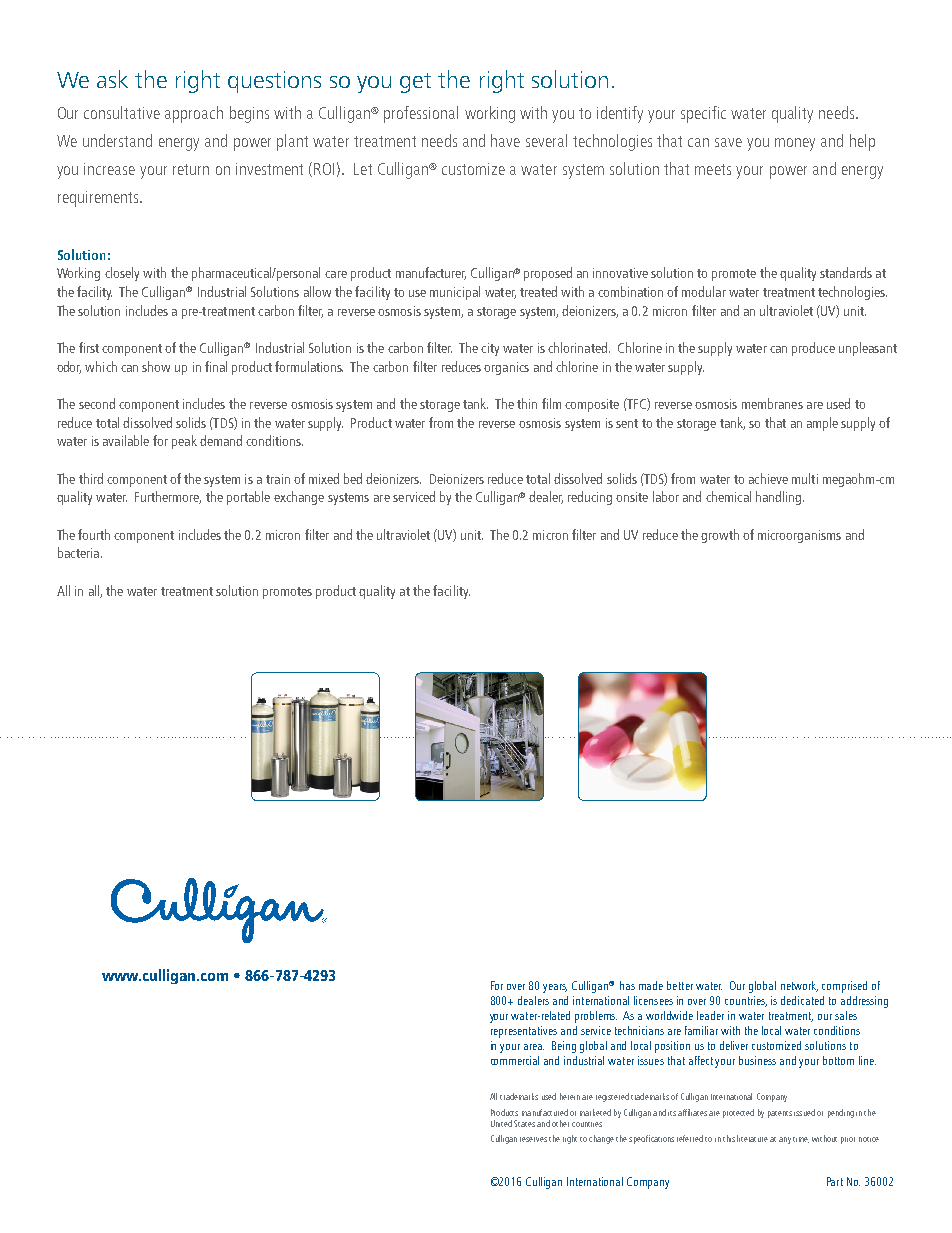  I want to click on money, so click(795, 144).
